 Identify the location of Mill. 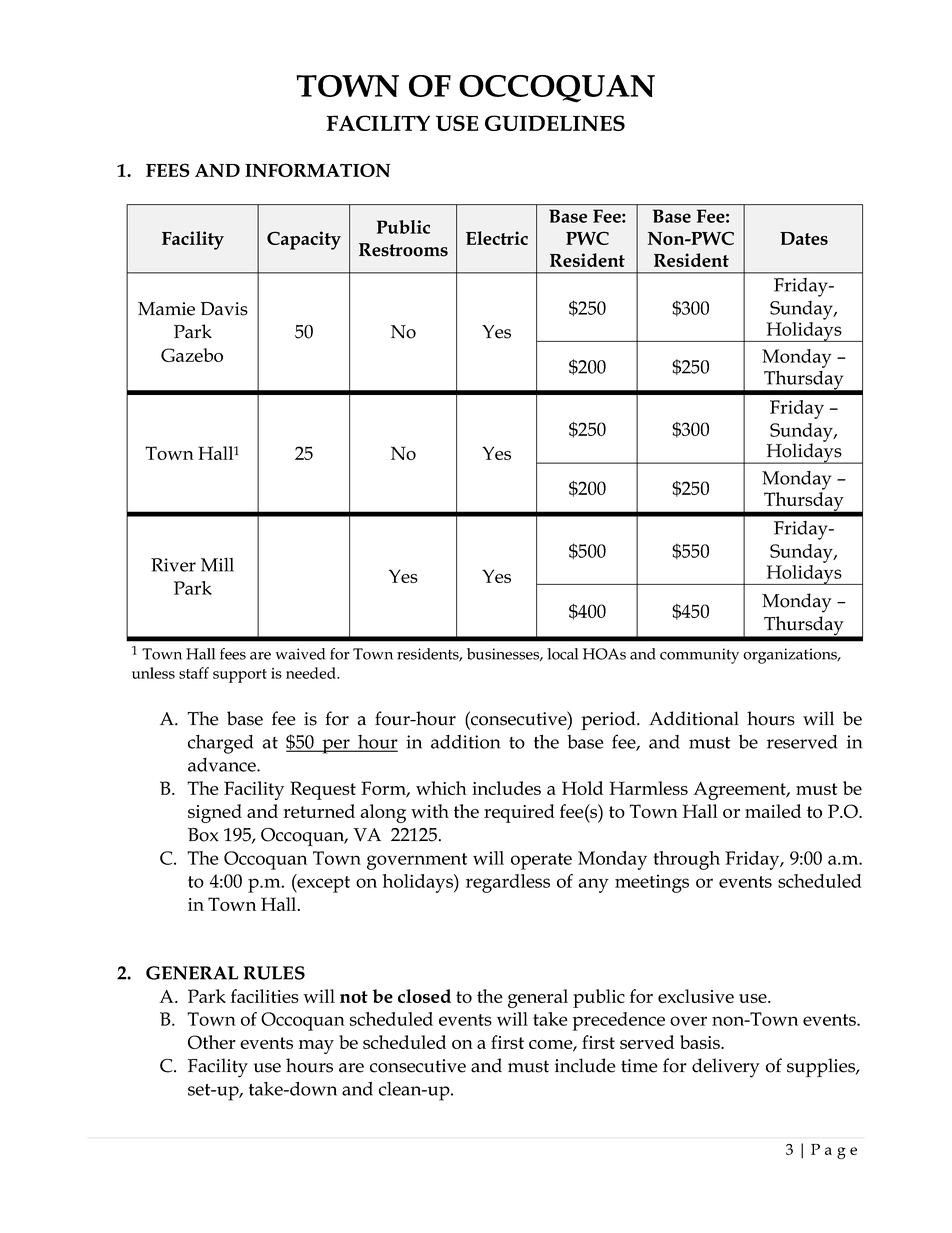
(217, 565).
